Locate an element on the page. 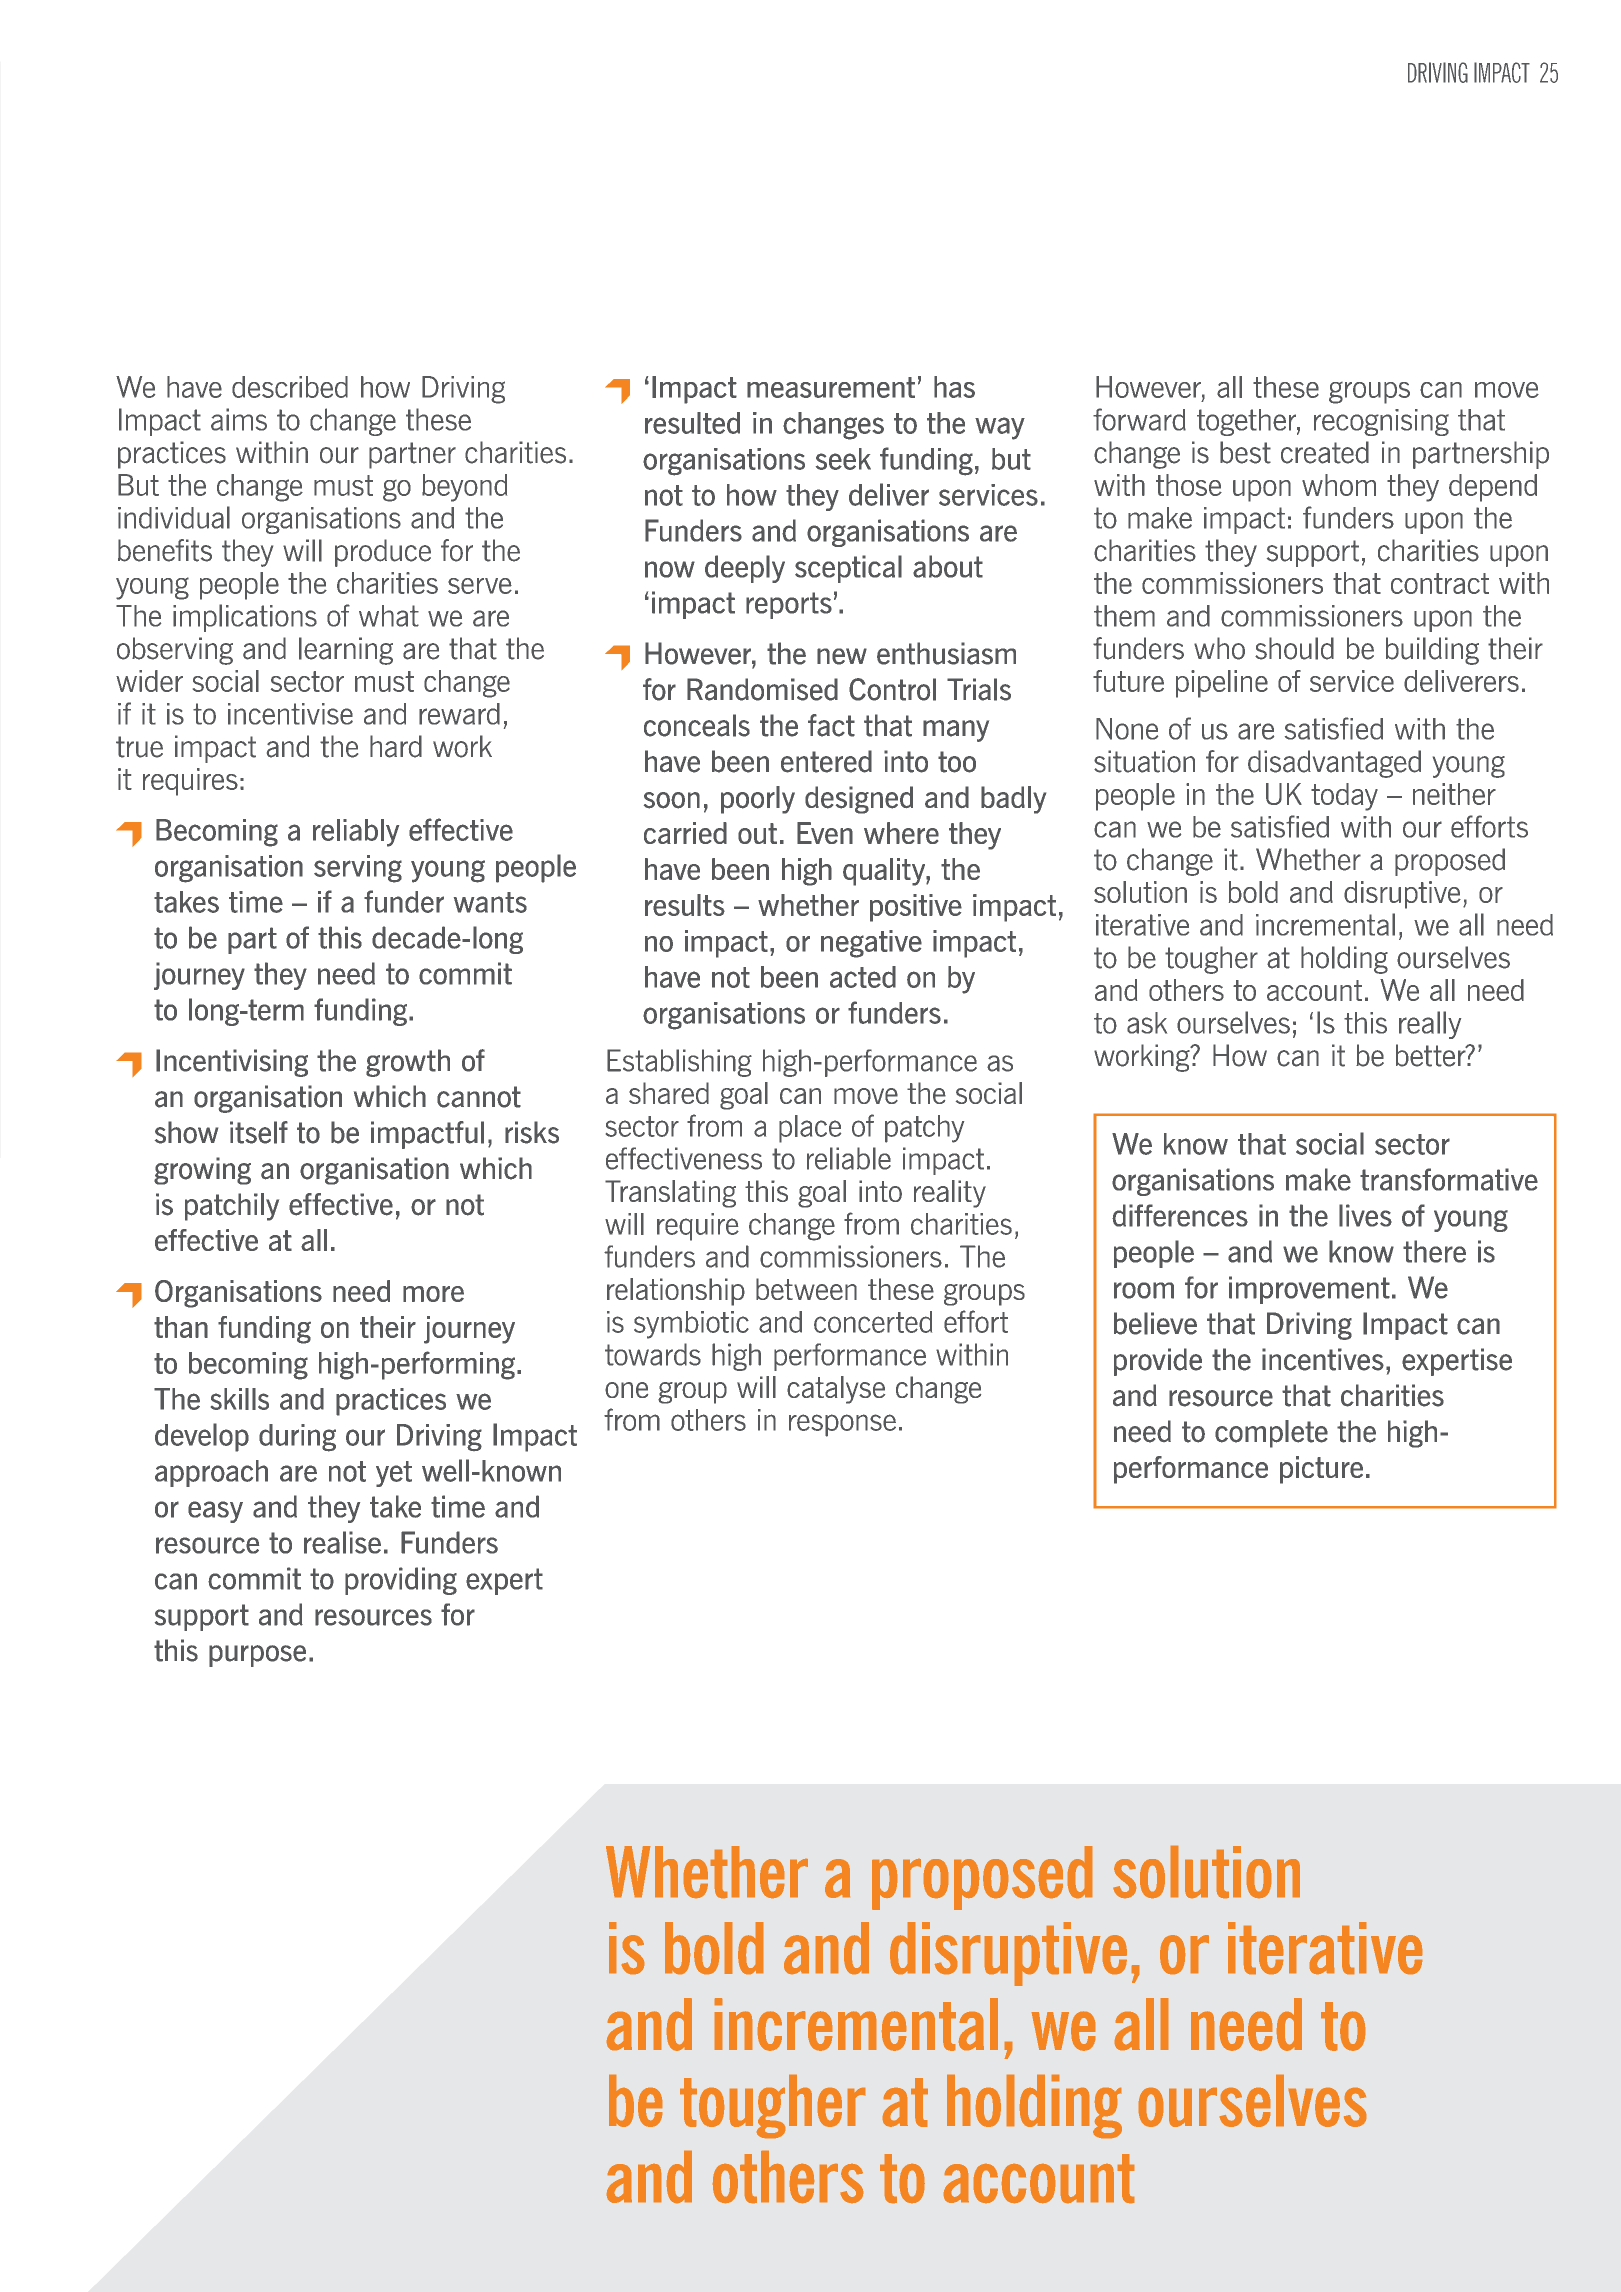 The width and height of the page is (1621, 2292). response is located at coordinates (842, 1425).
